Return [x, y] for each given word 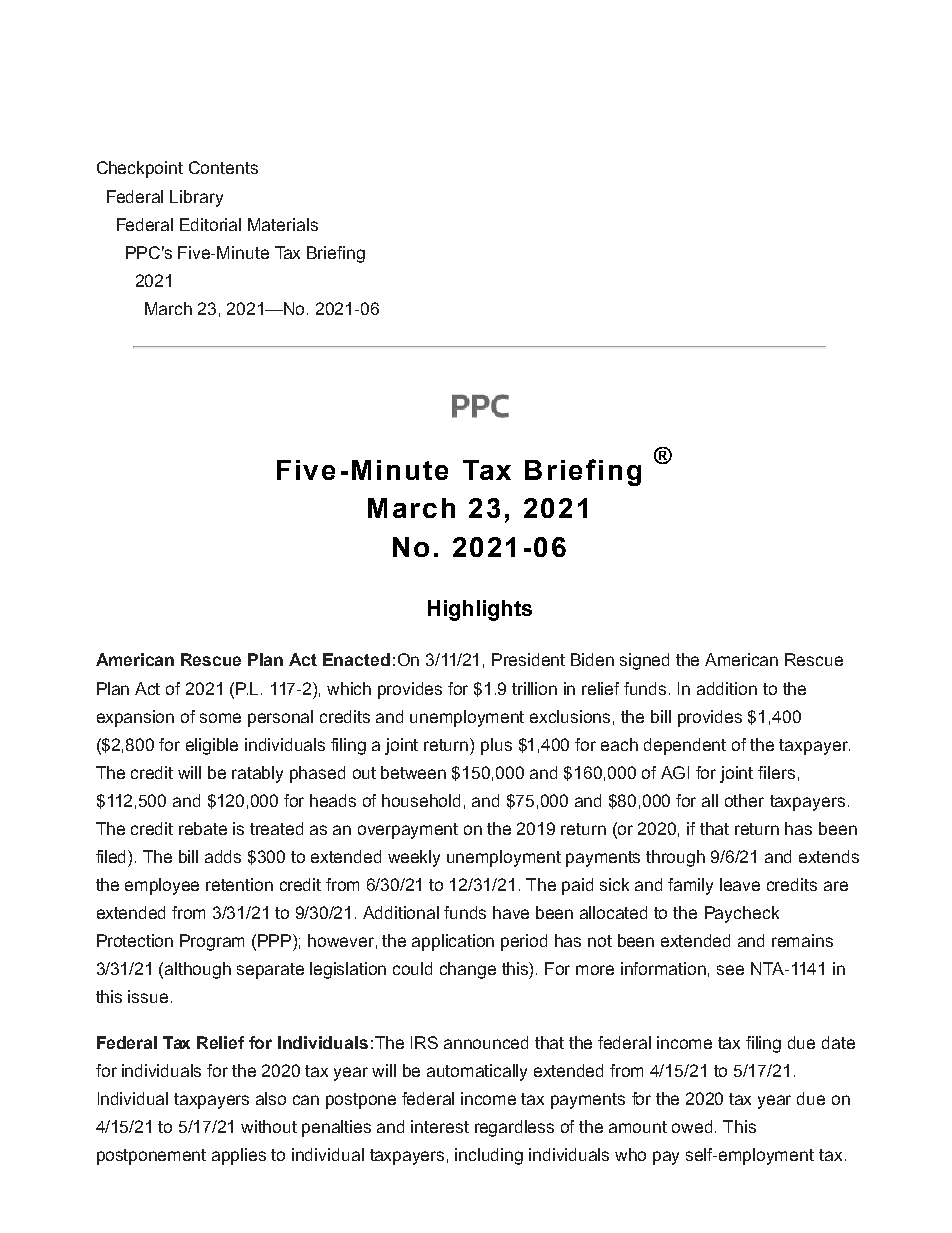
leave [740, 884]
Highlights [480, 610]
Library [196, 198]
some [220, 718]
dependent [685, 746]
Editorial [210, 224]
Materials [283, 224]
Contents [223, 167]
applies [239, 1156]
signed [644, 661]
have [511, 912]
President [528, 659]
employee [162, 886]
